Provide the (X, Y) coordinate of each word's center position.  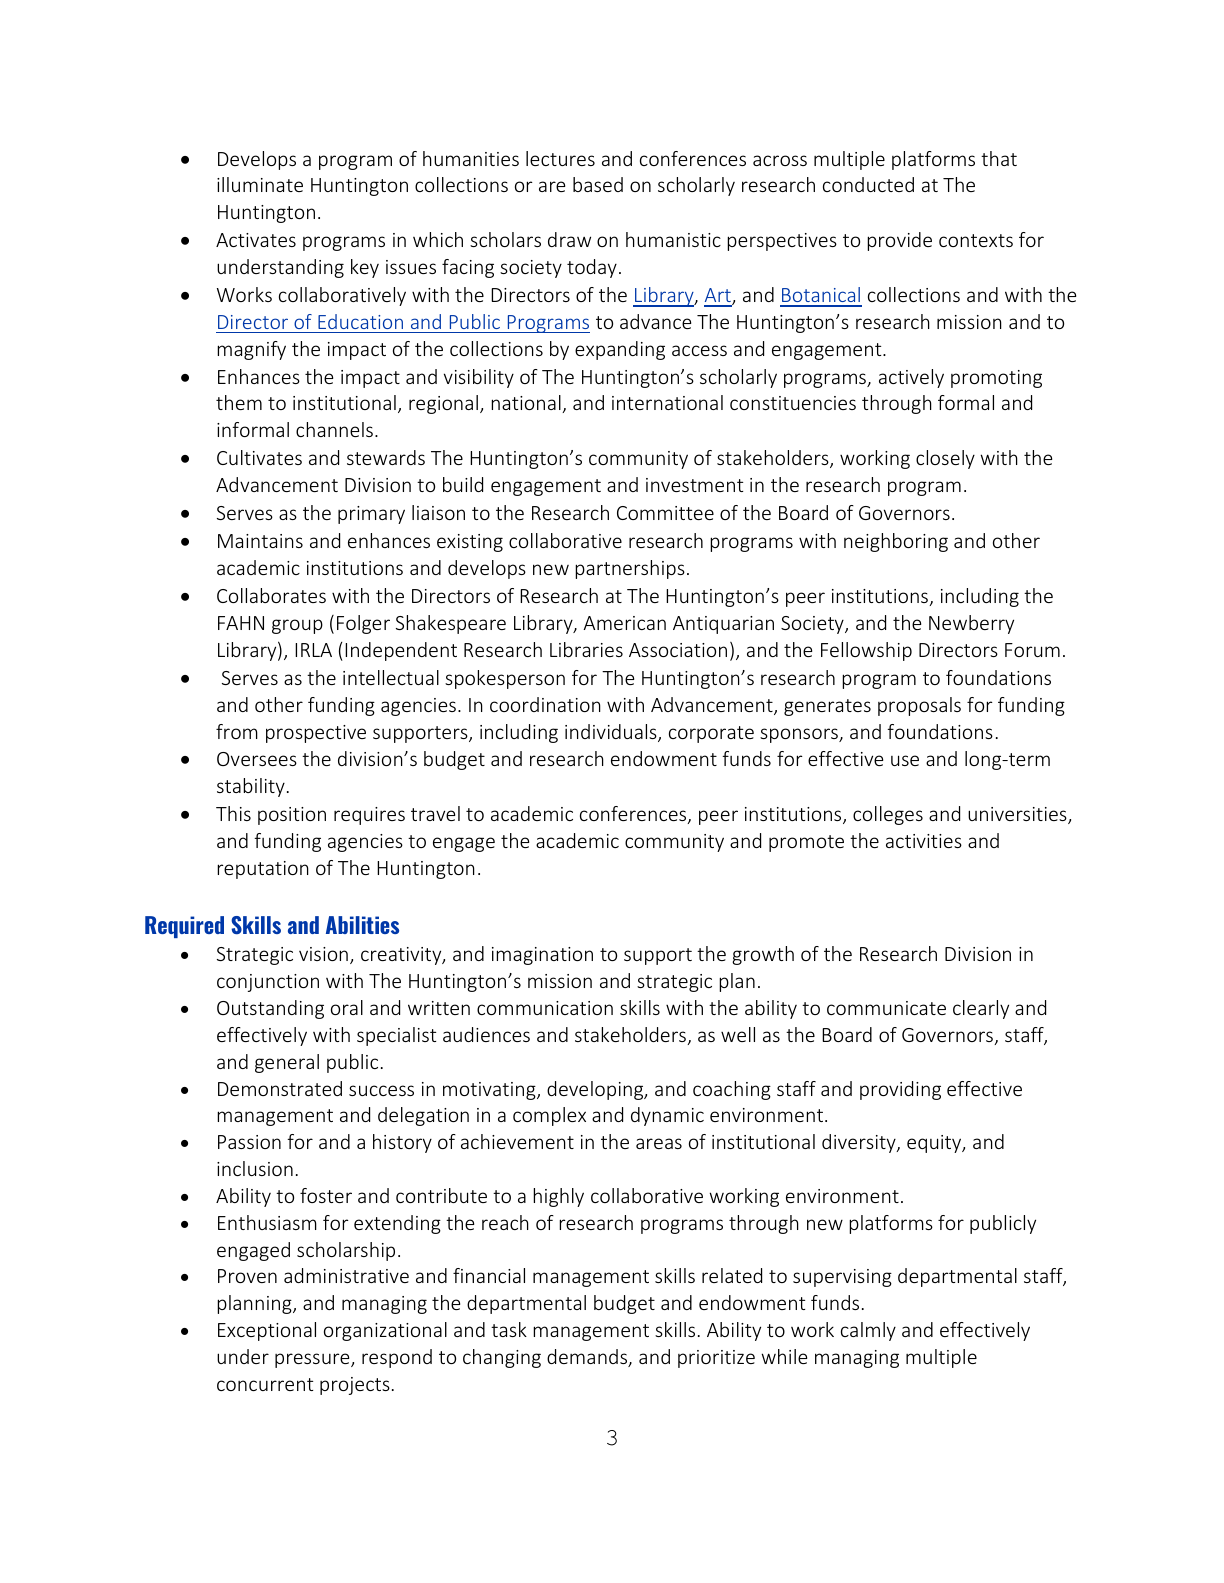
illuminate (260, 184)
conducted (868, 184)
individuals (612, 733)
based (598, 184)
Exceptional (267, 1331)
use (905, 760)
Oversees (257, 759)
